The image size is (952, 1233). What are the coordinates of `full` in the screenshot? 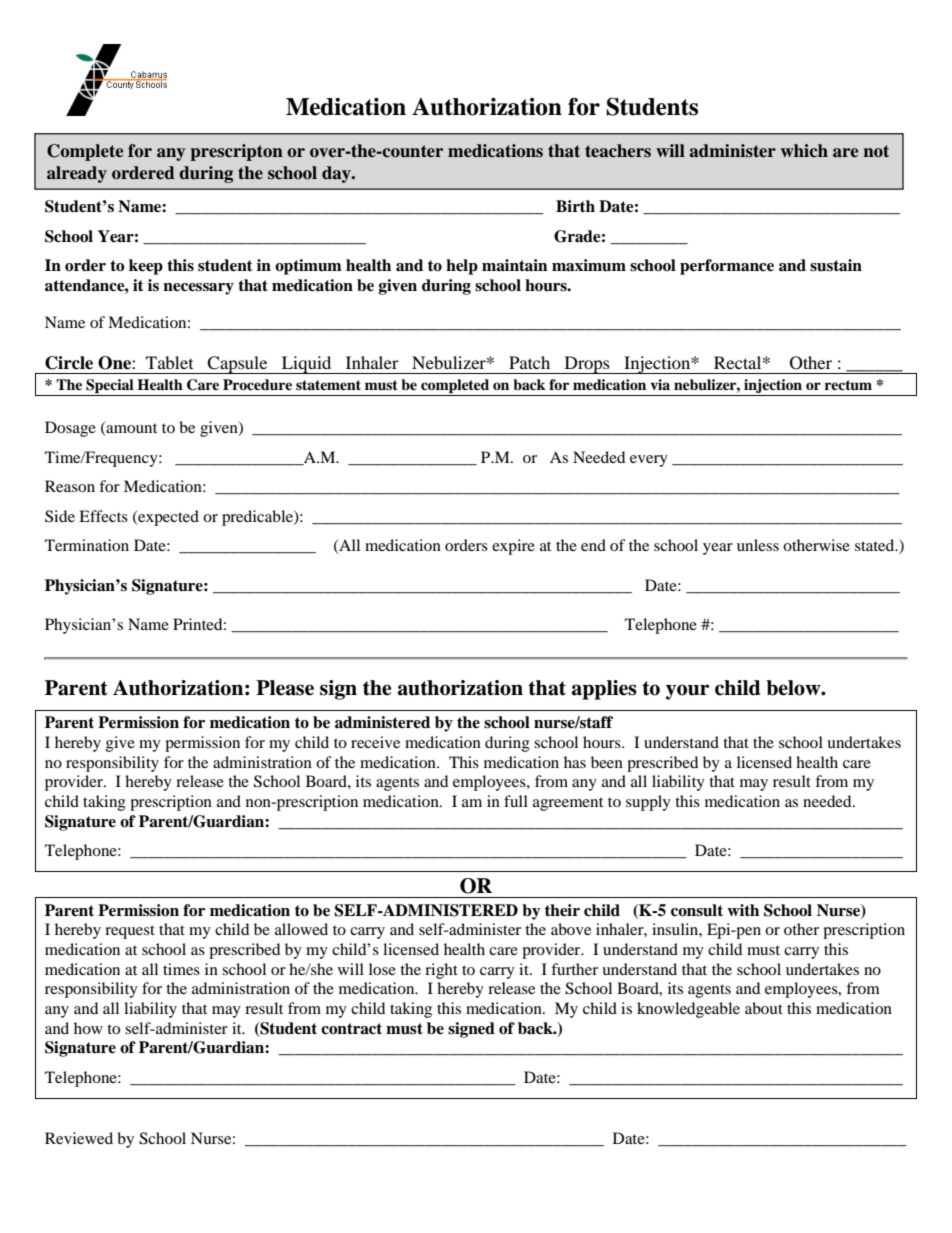 It's located at (516, 801).
